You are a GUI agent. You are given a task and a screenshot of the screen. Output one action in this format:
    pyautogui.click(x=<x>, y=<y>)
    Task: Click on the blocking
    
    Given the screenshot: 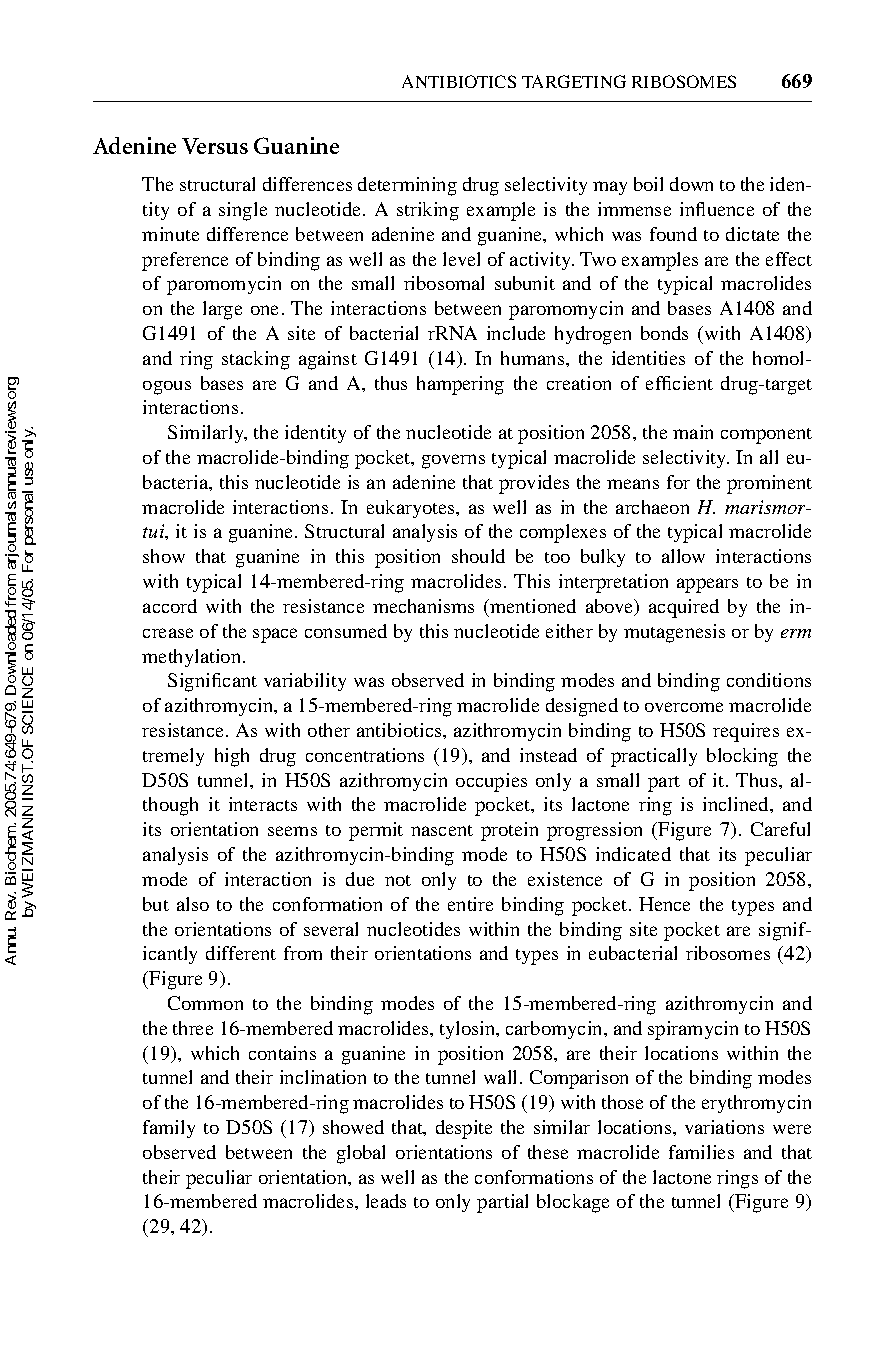 What is the action you would take?
    pyautogui.click(x=742, y=757)
